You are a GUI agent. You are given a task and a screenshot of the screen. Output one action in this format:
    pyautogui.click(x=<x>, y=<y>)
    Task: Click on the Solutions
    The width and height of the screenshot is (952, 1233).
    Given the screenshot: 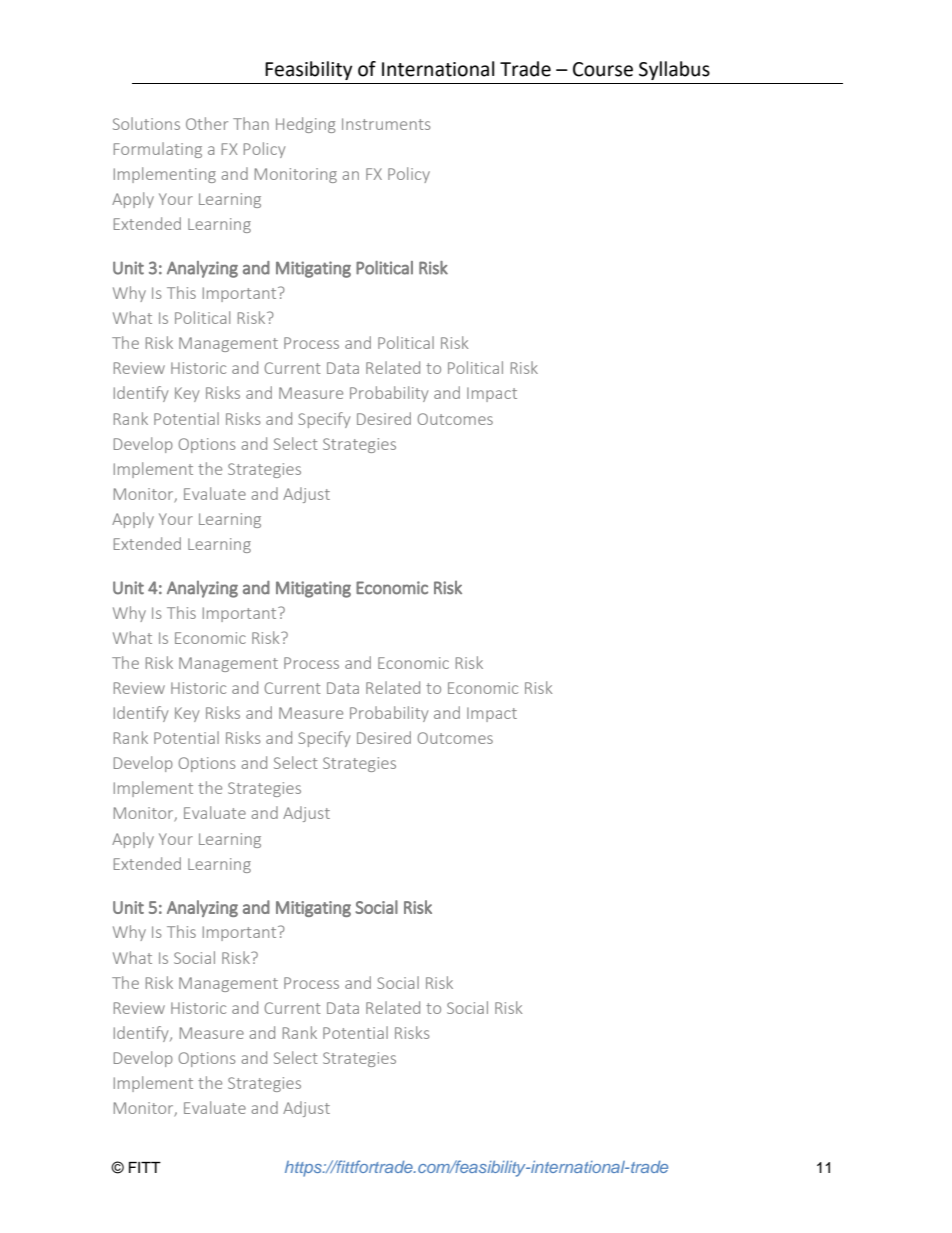 What is the action you would take?
    pyautogui.click(x=146, y=123)
